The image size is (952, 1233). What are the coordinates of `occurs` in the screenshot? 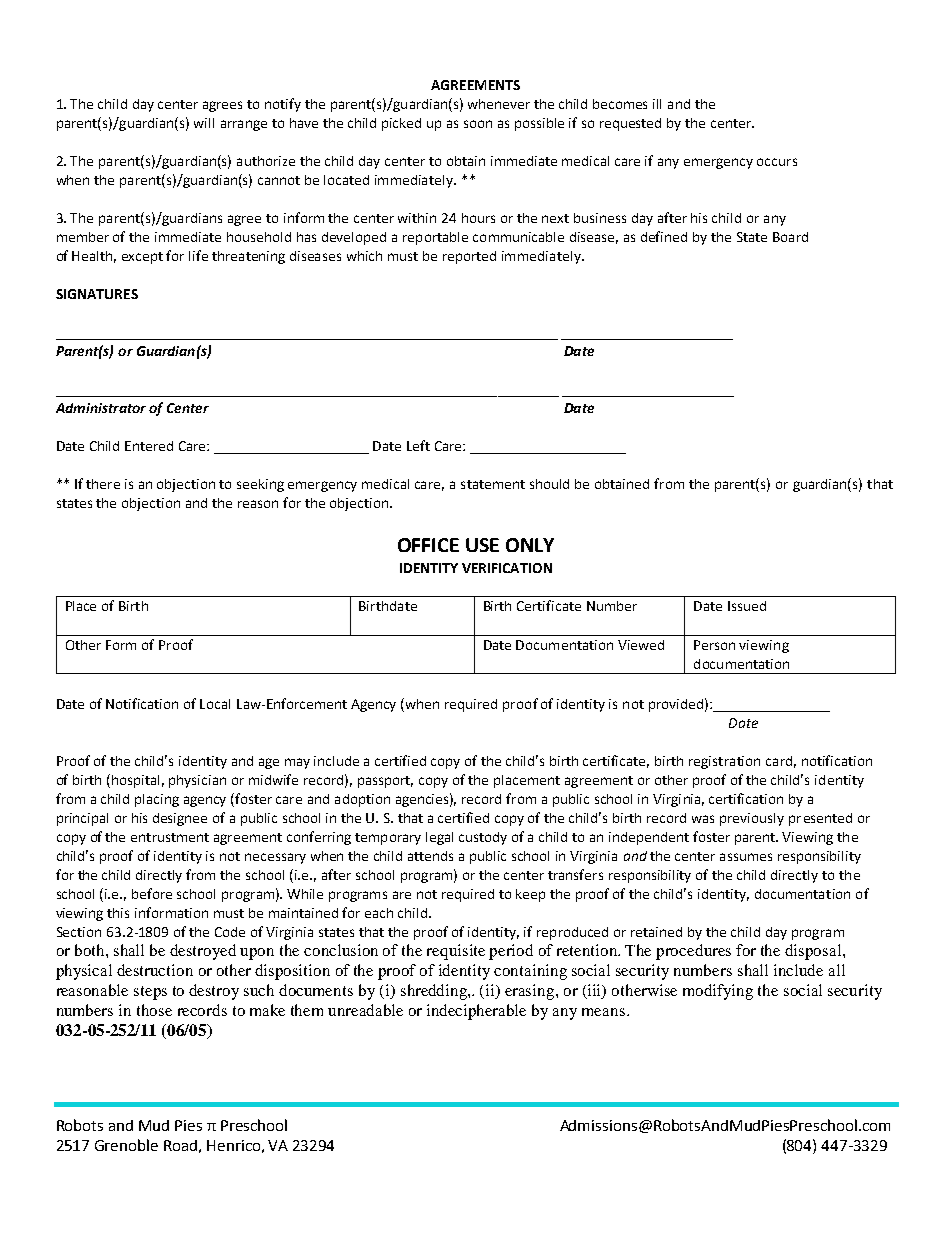 It's located at (777, 162).
